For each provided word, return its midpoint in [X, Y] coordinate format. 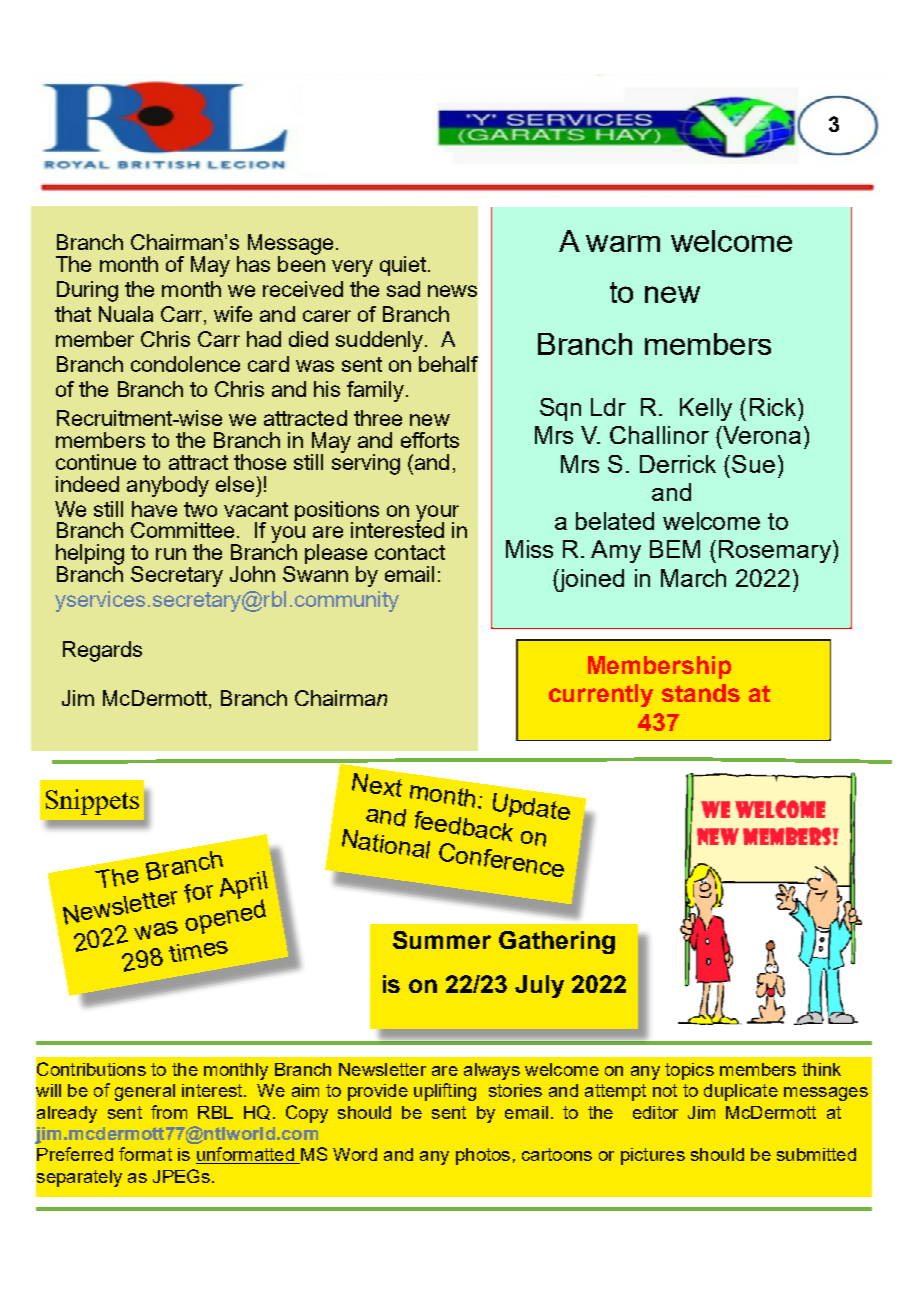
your [437, 514]
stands [701, 693]
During [87, 291]
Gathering [557, 942]
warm [623, 243]
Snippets [92, 802]
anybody [168, 486]
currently [601, 695]
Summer [442, 940]
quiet [404, 266]
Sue [753, 464]
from [169, 1112]
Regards [102, 651]
